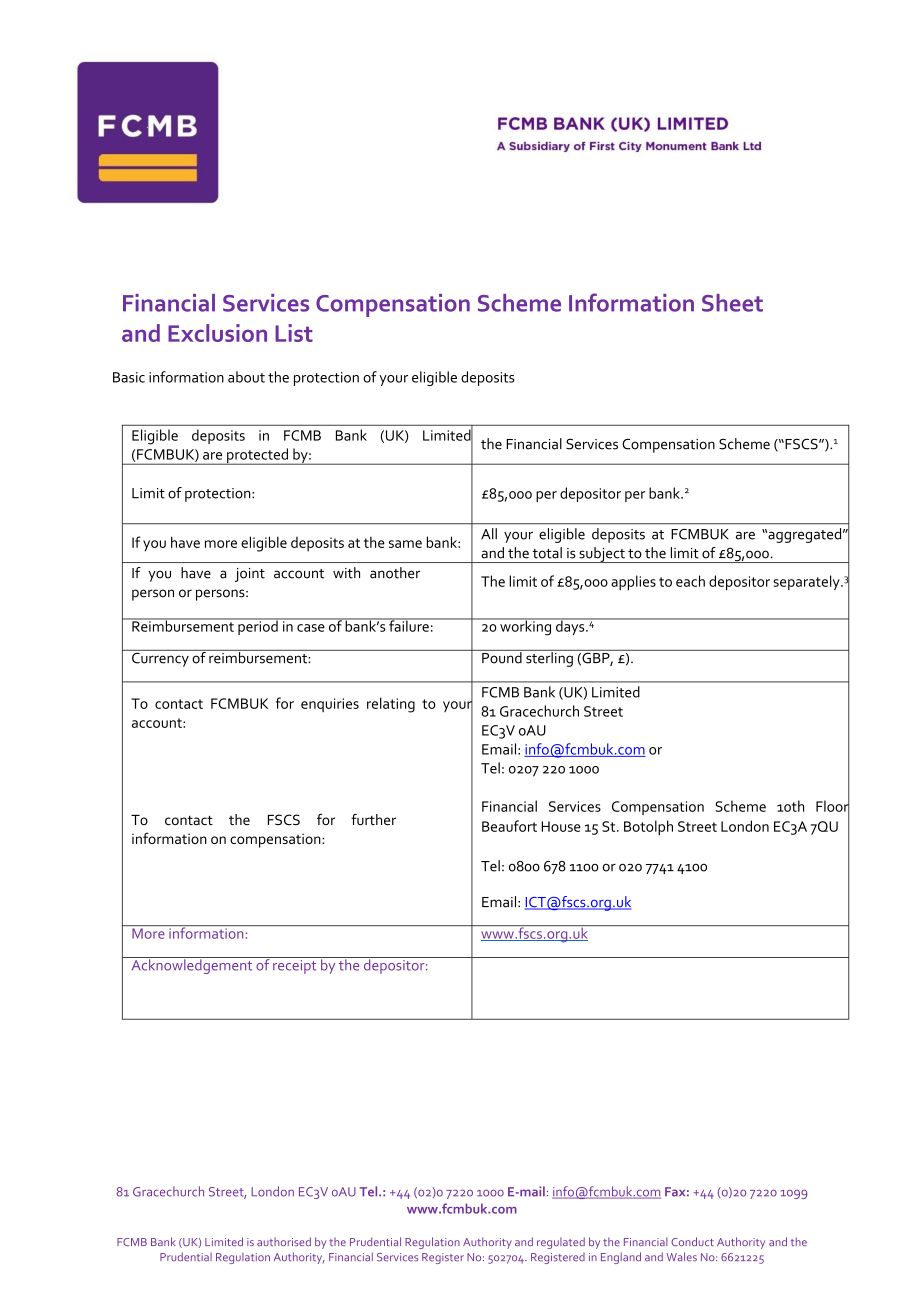 Image resolution: width=924 pixels, height=1308 pixels. I want to click on List, so click(294, 333).
